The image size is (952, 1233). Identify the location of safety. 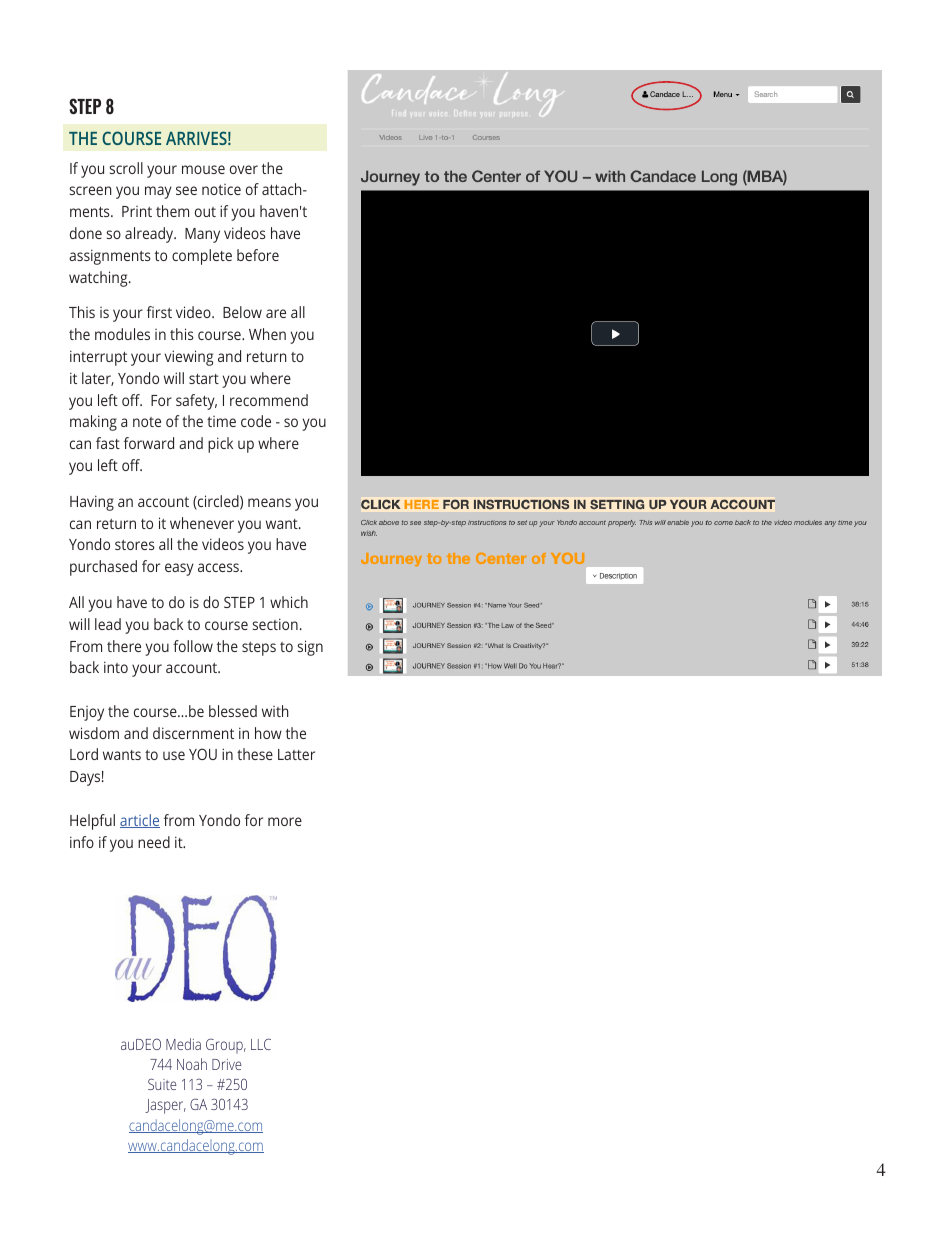
(196, 402).
